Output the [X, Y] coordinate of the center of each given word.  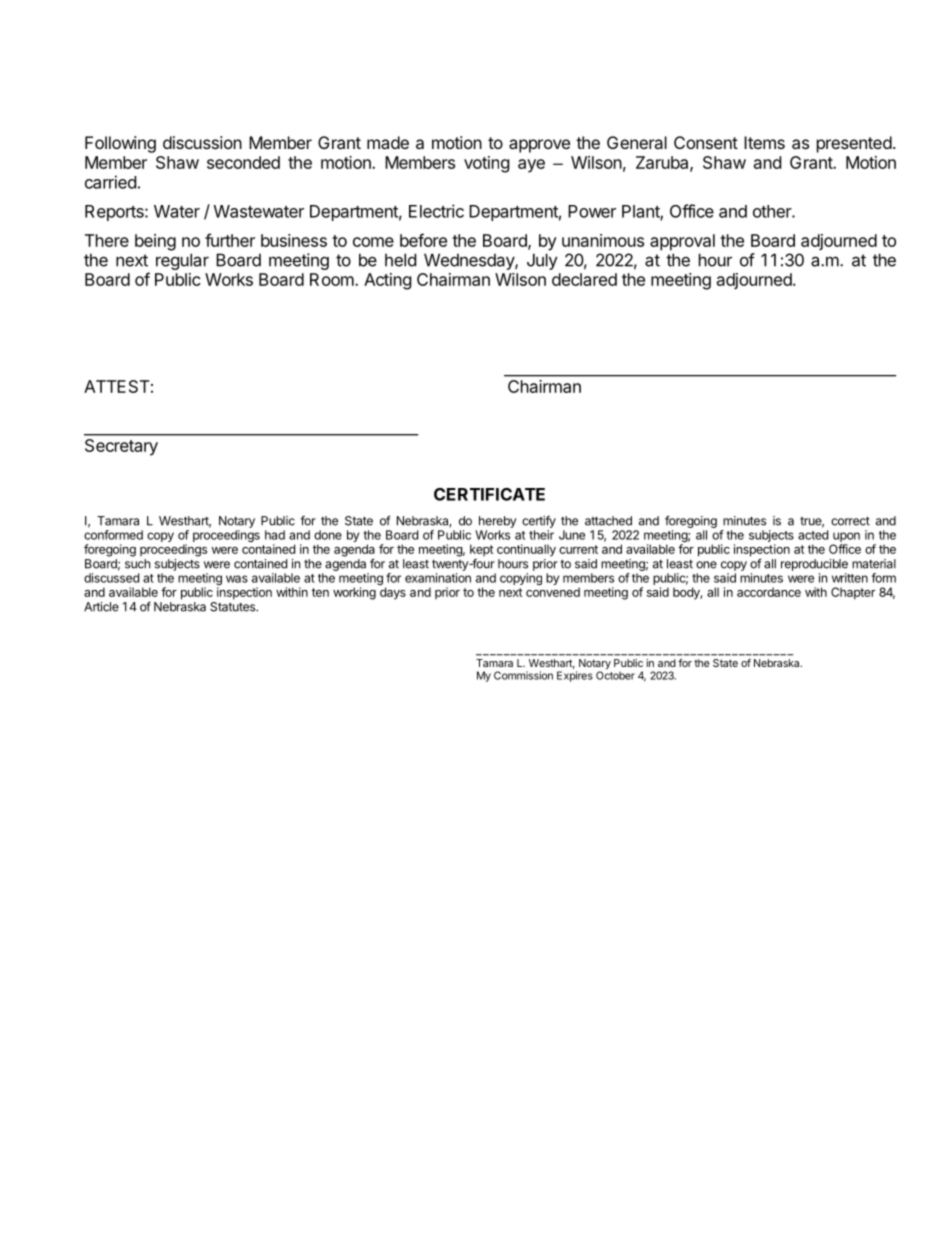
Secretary [121, 447]
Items [764, 142]
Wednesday [470, 261]
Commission [523, 675]
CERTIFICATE [489, 494]
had [275, 535]
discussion [202, 142]
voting [487, 164]
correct [850, 521]
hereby [498, 522]
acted [813, 535]
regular [182, 261]
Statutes [233, 605]
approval [682, 242]
